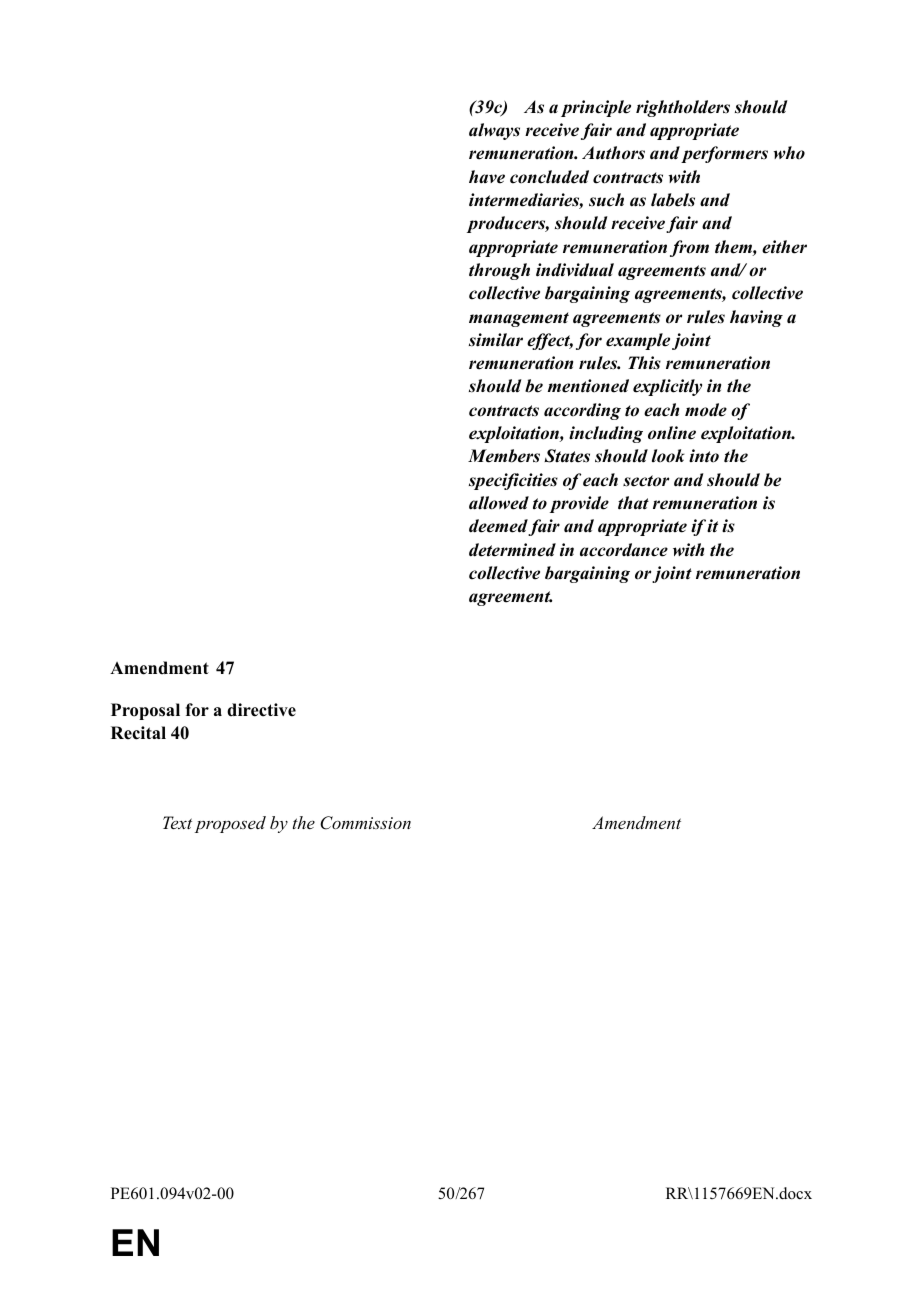  What do you see at coordinates (624, 550) in the page?
I see `accordance` at bounding box center [624, 550].
